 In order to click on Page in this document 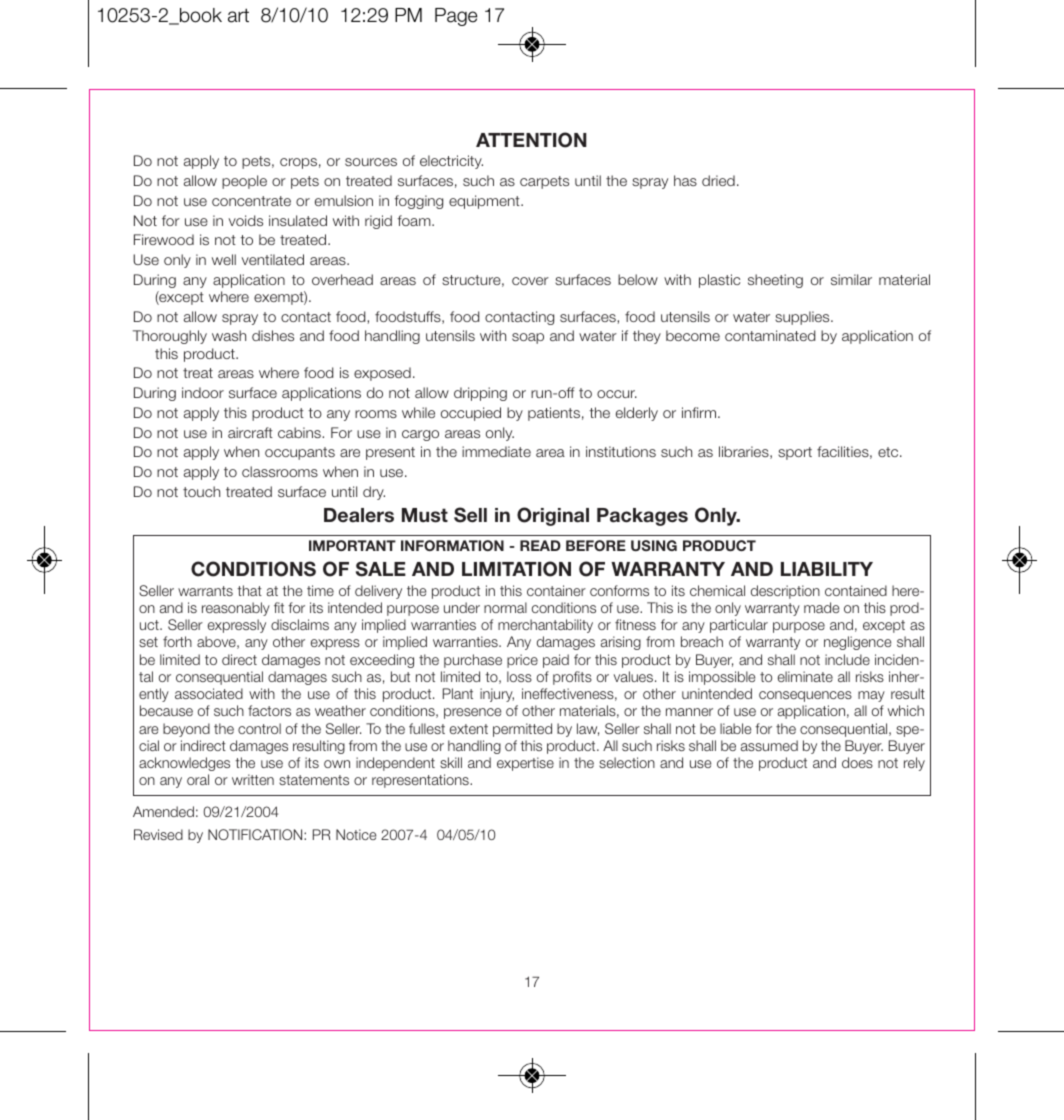, I will do `click(456, 17)`.
